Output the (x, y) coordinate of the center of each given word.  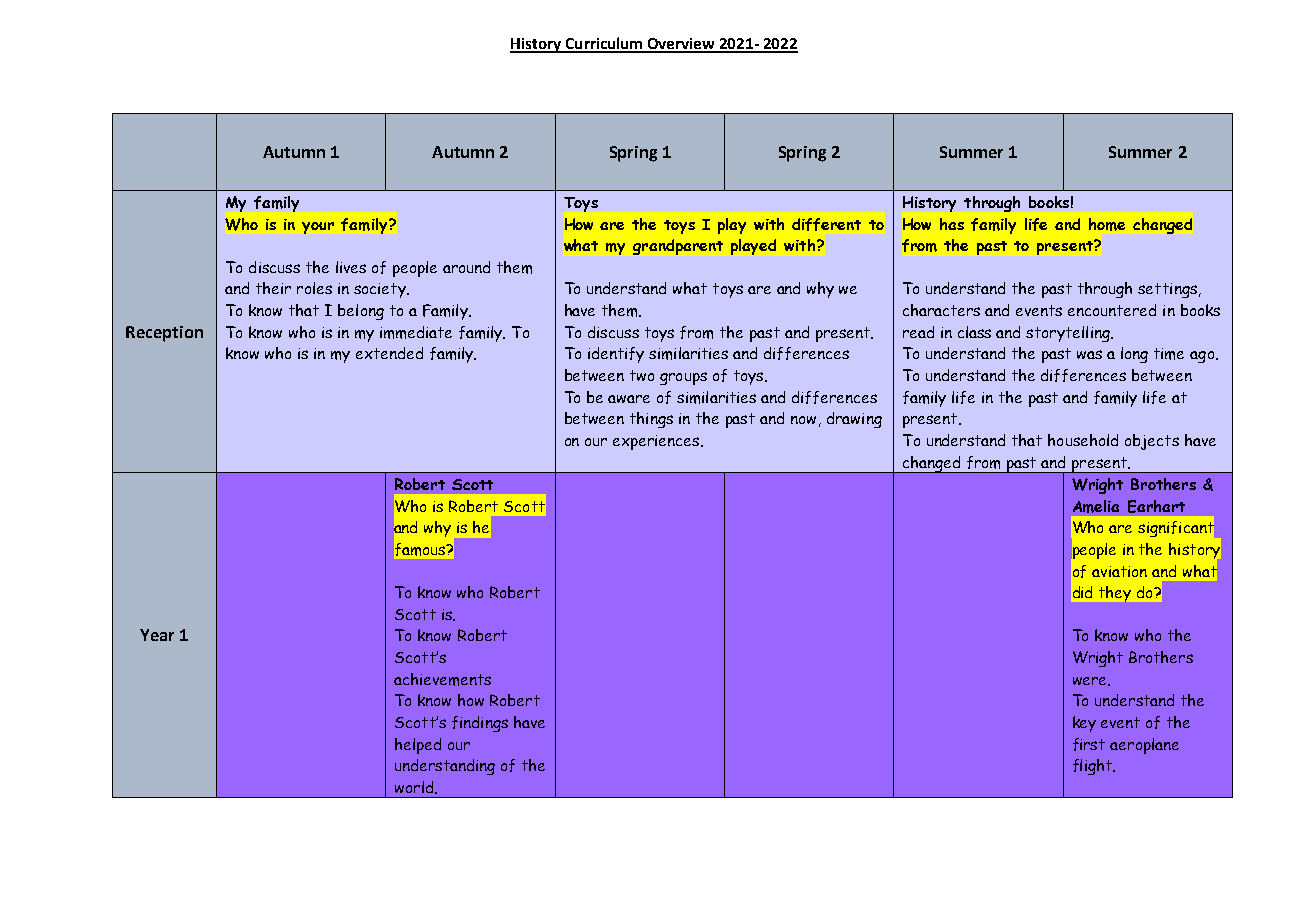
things (651, 420)
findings (480, 724)
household (1083, 440)
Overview (681, 45)
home (1107, 224)
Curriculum (604, 44)
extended (389, 353)
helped (418, 746)
